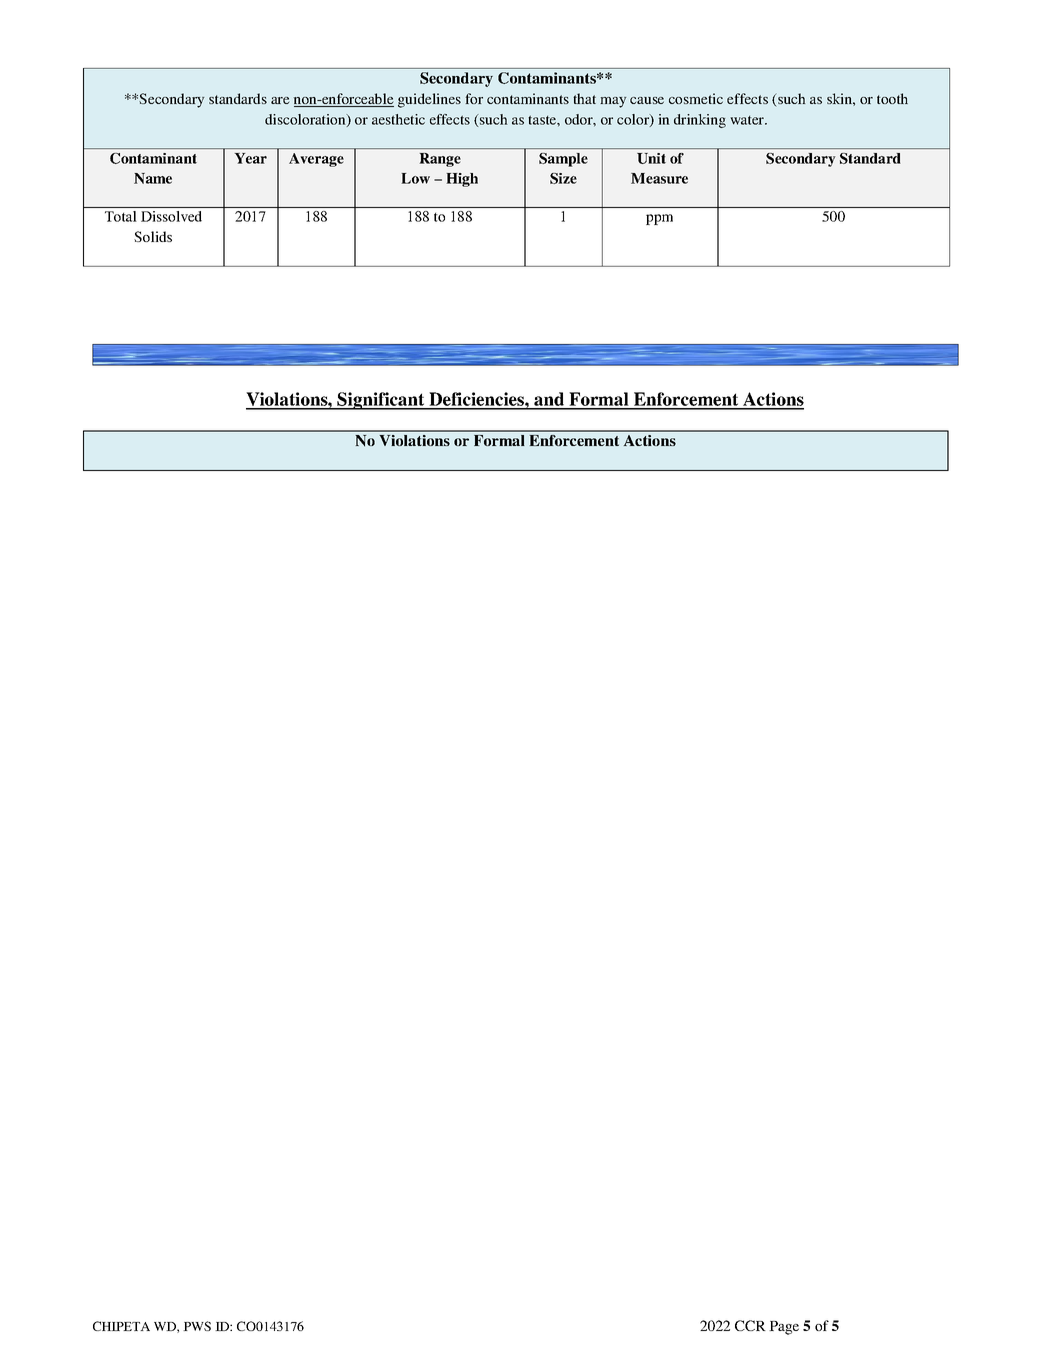  Describe the element at coordinates (748, 120) in the page. I see `water` at that location.
